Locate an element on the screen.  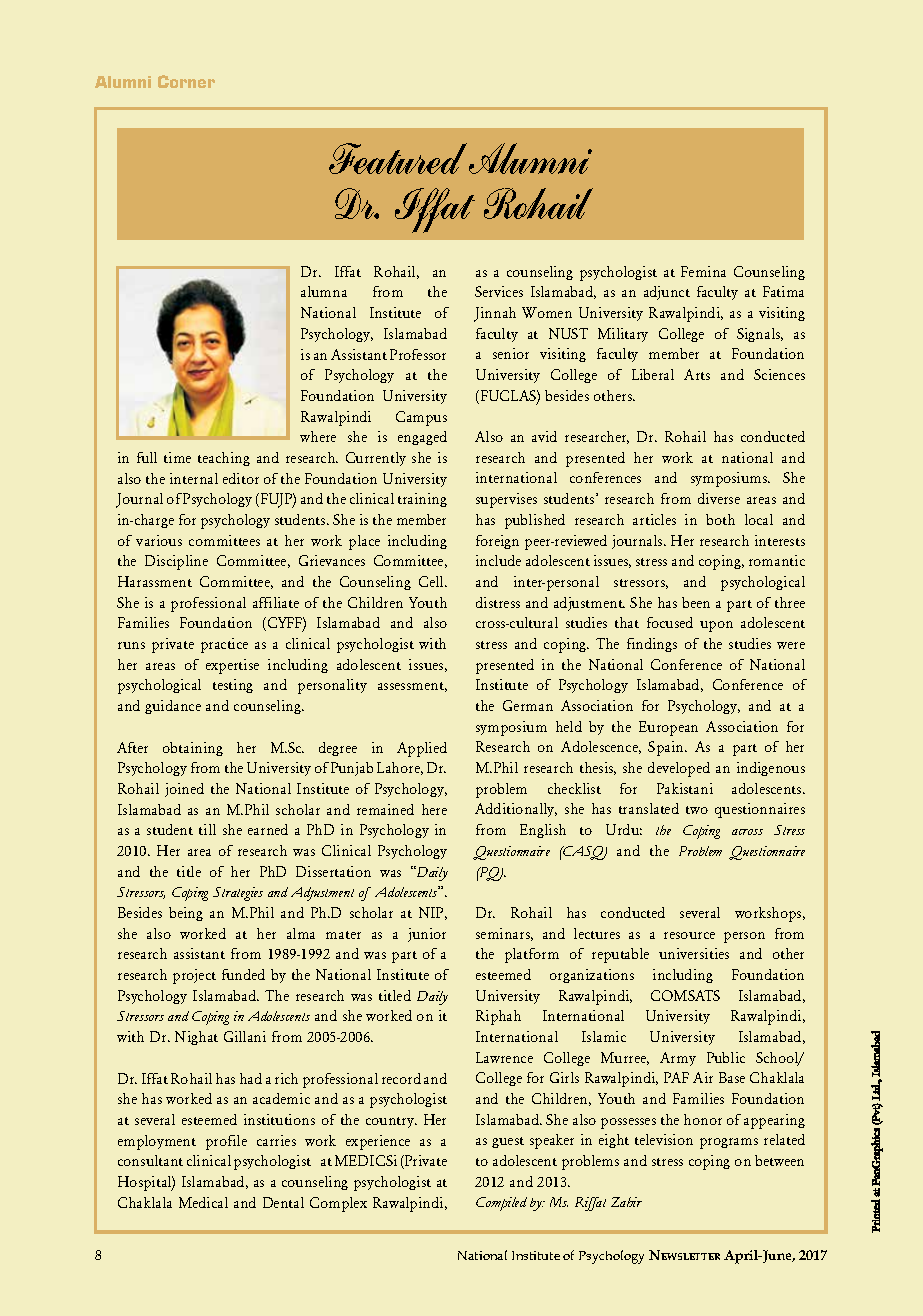
Cell is located at coordinates (432, 581).
